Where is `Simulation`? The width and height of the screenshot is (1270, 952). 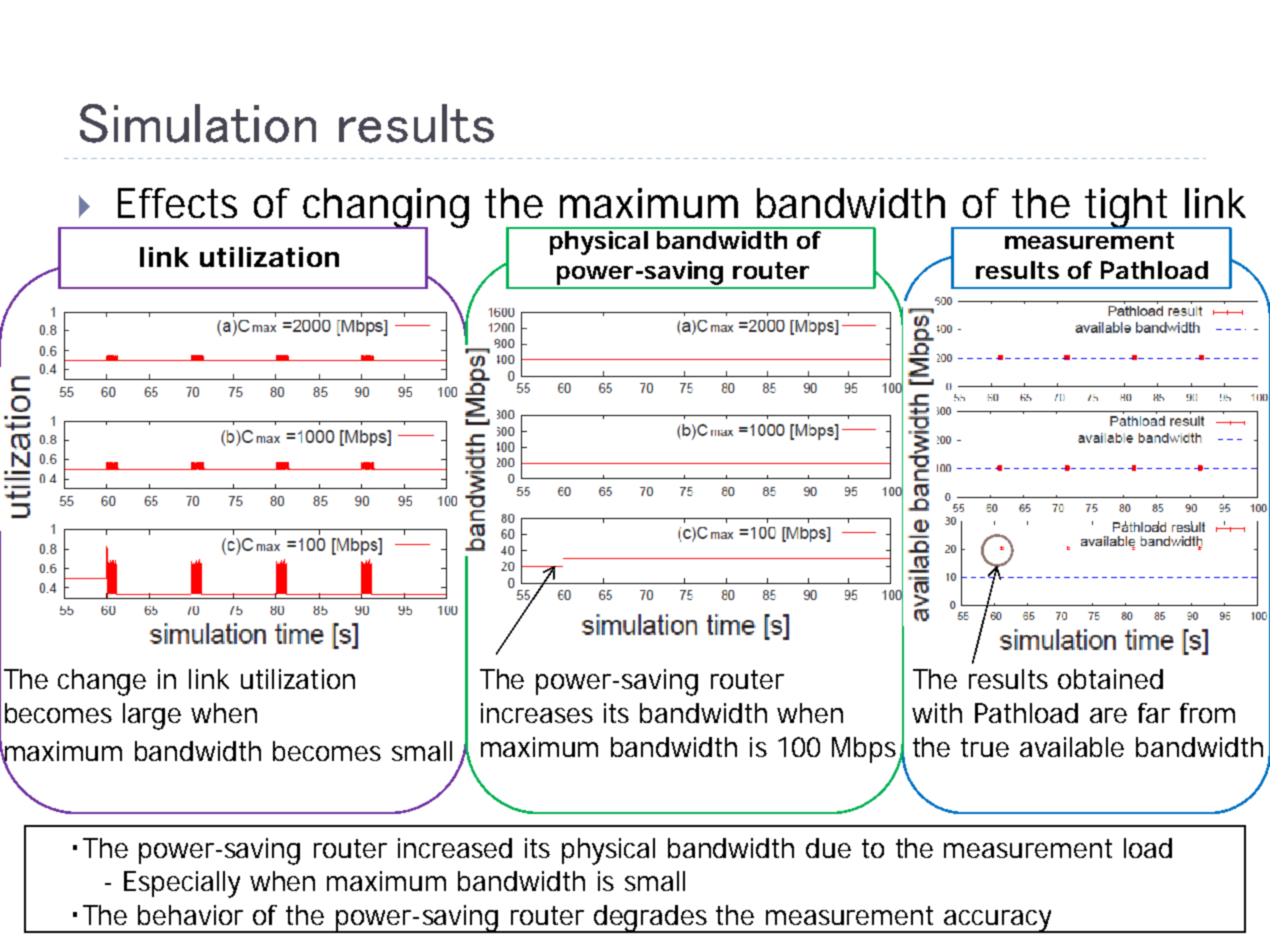 Simulation is located at coordinates (198, 123).
